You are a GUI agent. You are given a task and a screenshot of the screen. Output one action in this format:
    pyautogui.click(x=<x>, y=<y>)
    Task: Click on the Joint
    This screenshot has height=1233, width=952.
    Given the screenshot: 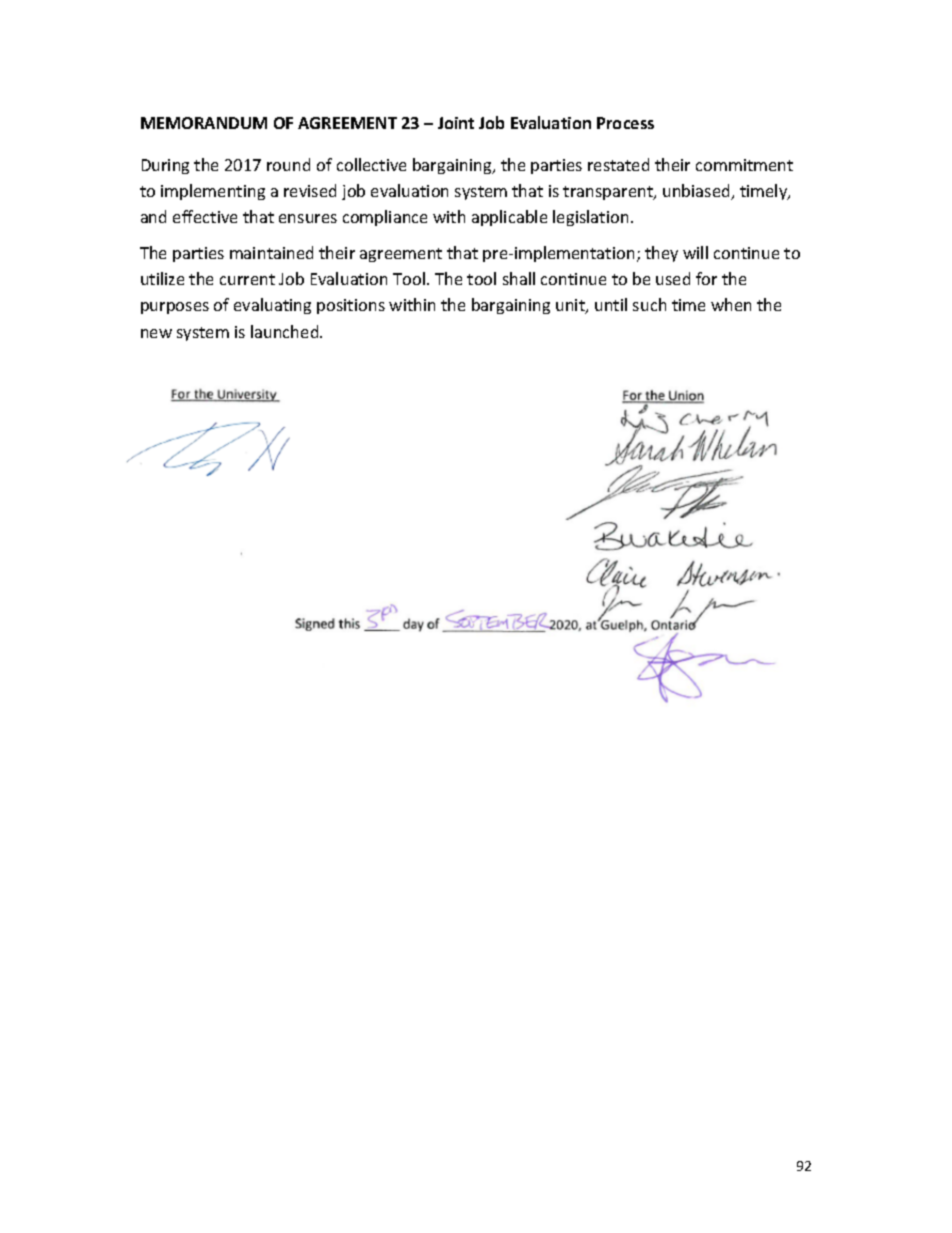 What is the action you would take?
    pyautogui.click(x=456, y=123)
